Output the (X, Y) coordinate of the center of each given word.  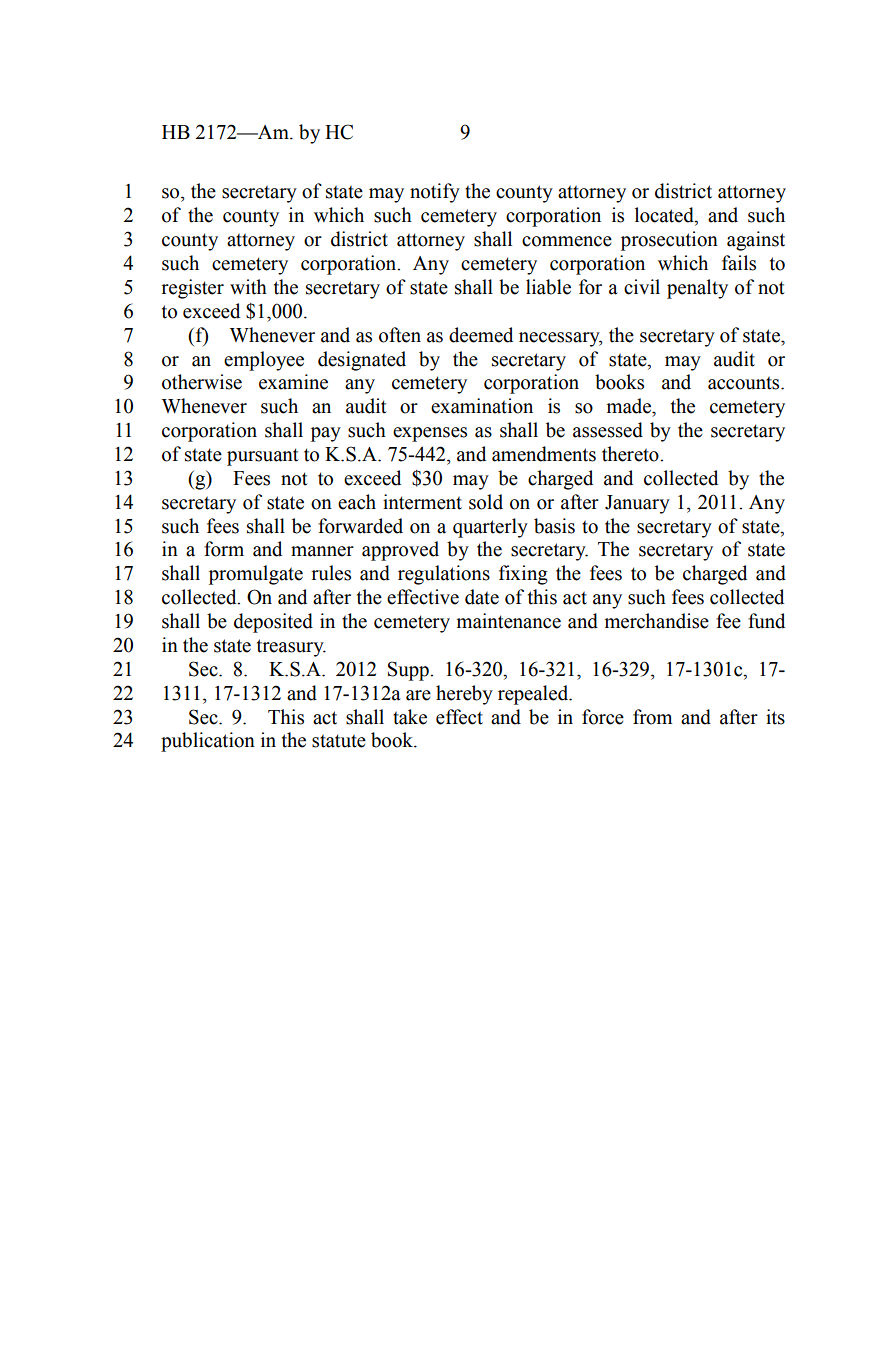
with (248, 287)
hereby (464, 695)
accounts (745, 383)
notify (435, 193)
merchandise (657, 621)
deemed (481, 335)
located (665, 216)
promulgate (256, 575)
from (652, 717)
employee (264, 361)
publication (208, 742)
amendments (544, 454)
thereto (631, 454)
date (482, 597)
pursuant (263, 457)
